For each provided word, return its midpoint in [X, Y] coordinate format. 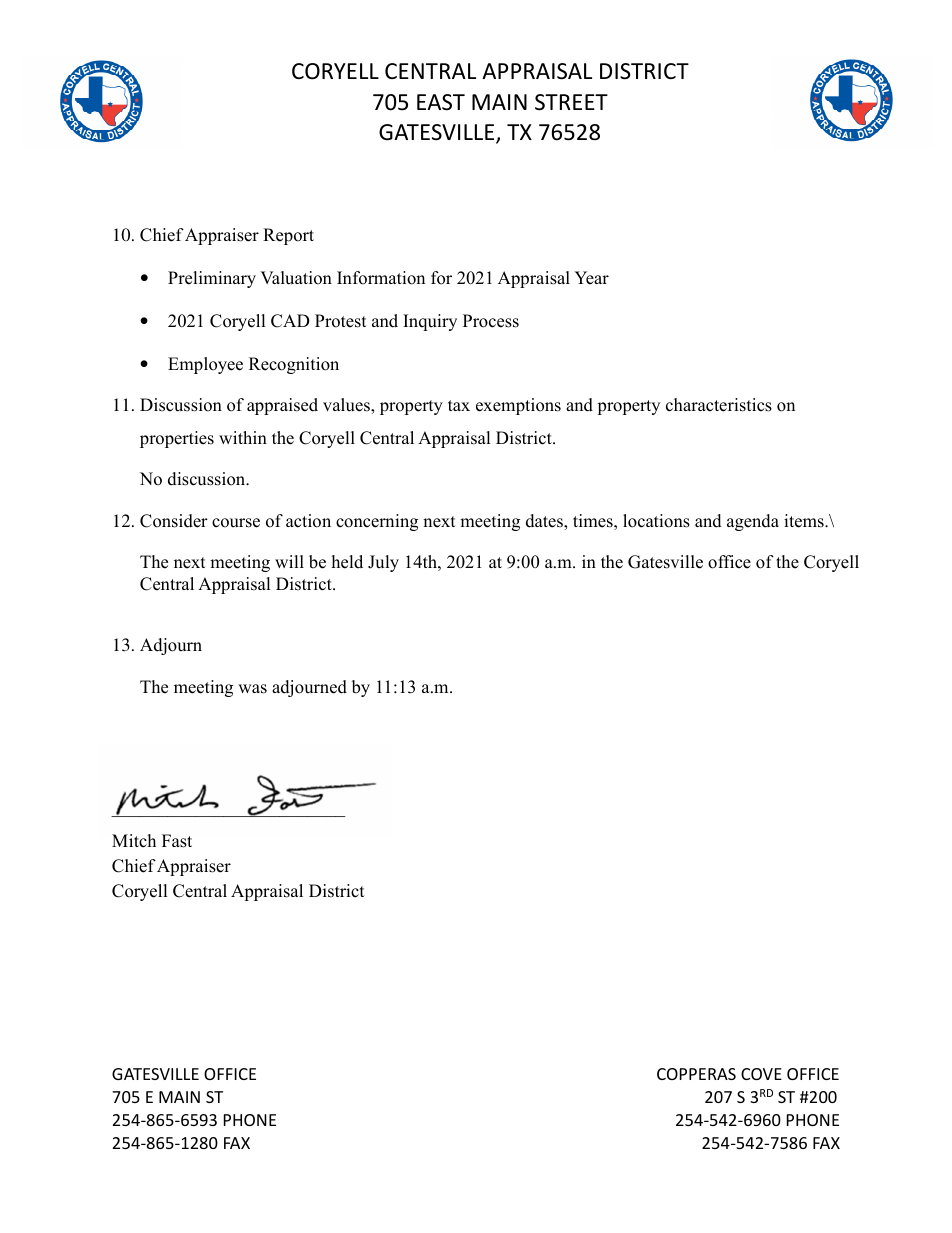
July [383, 563]
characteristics [719, 405]
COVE [761, 1074]
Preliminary [212, 279]
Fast [177, 841]
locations [656, 521]
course [236, 523]
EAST [441, 102]
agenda [753, 522]
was [252, 689]
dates [545, 522]
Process [491, 321]
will [289, 561]
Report [288, 236]
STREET [571, 102]
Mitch [134, 841]
